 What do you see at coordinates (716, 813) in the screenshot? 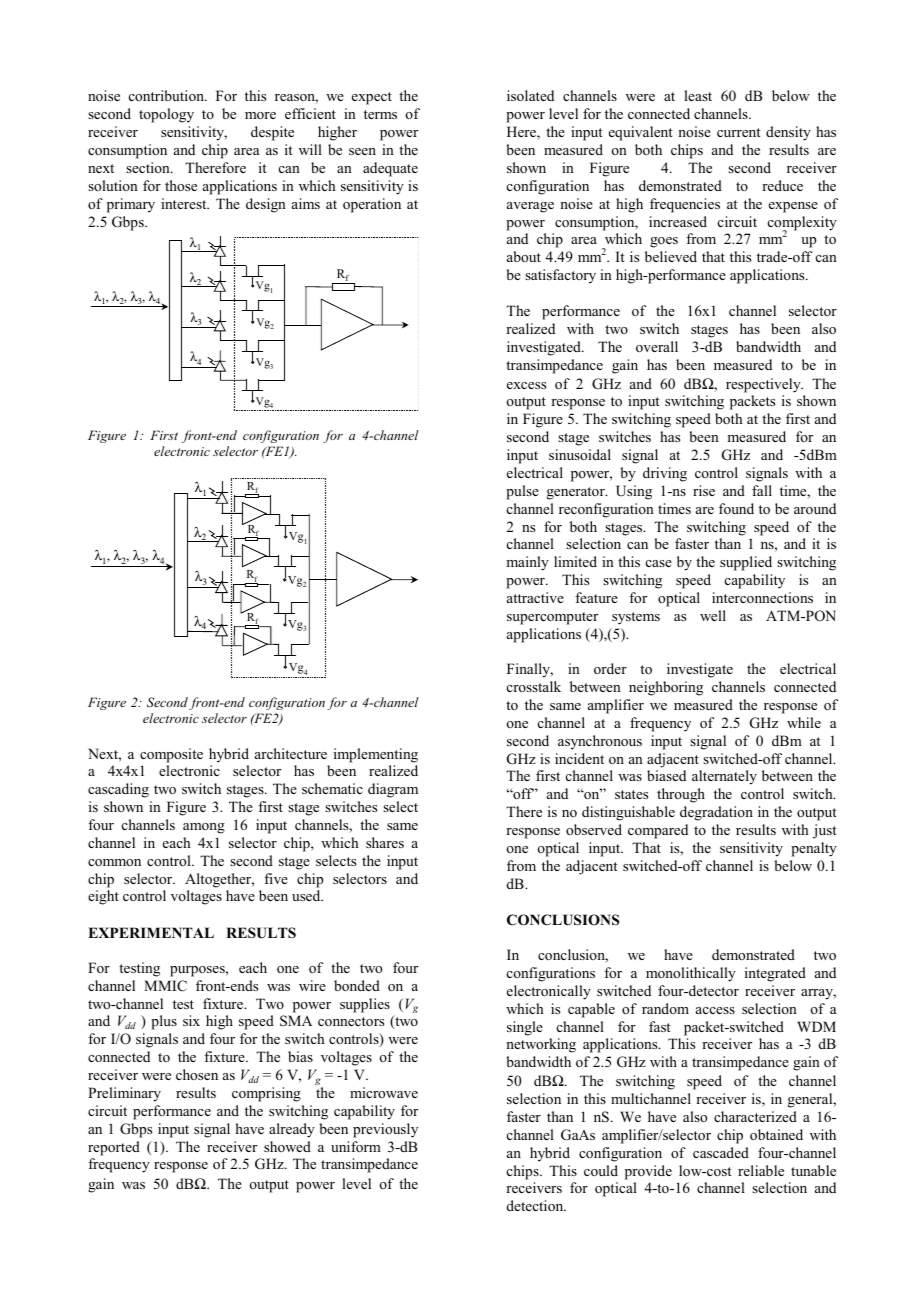
I see `degradation` at bounding box center [716, 813].
